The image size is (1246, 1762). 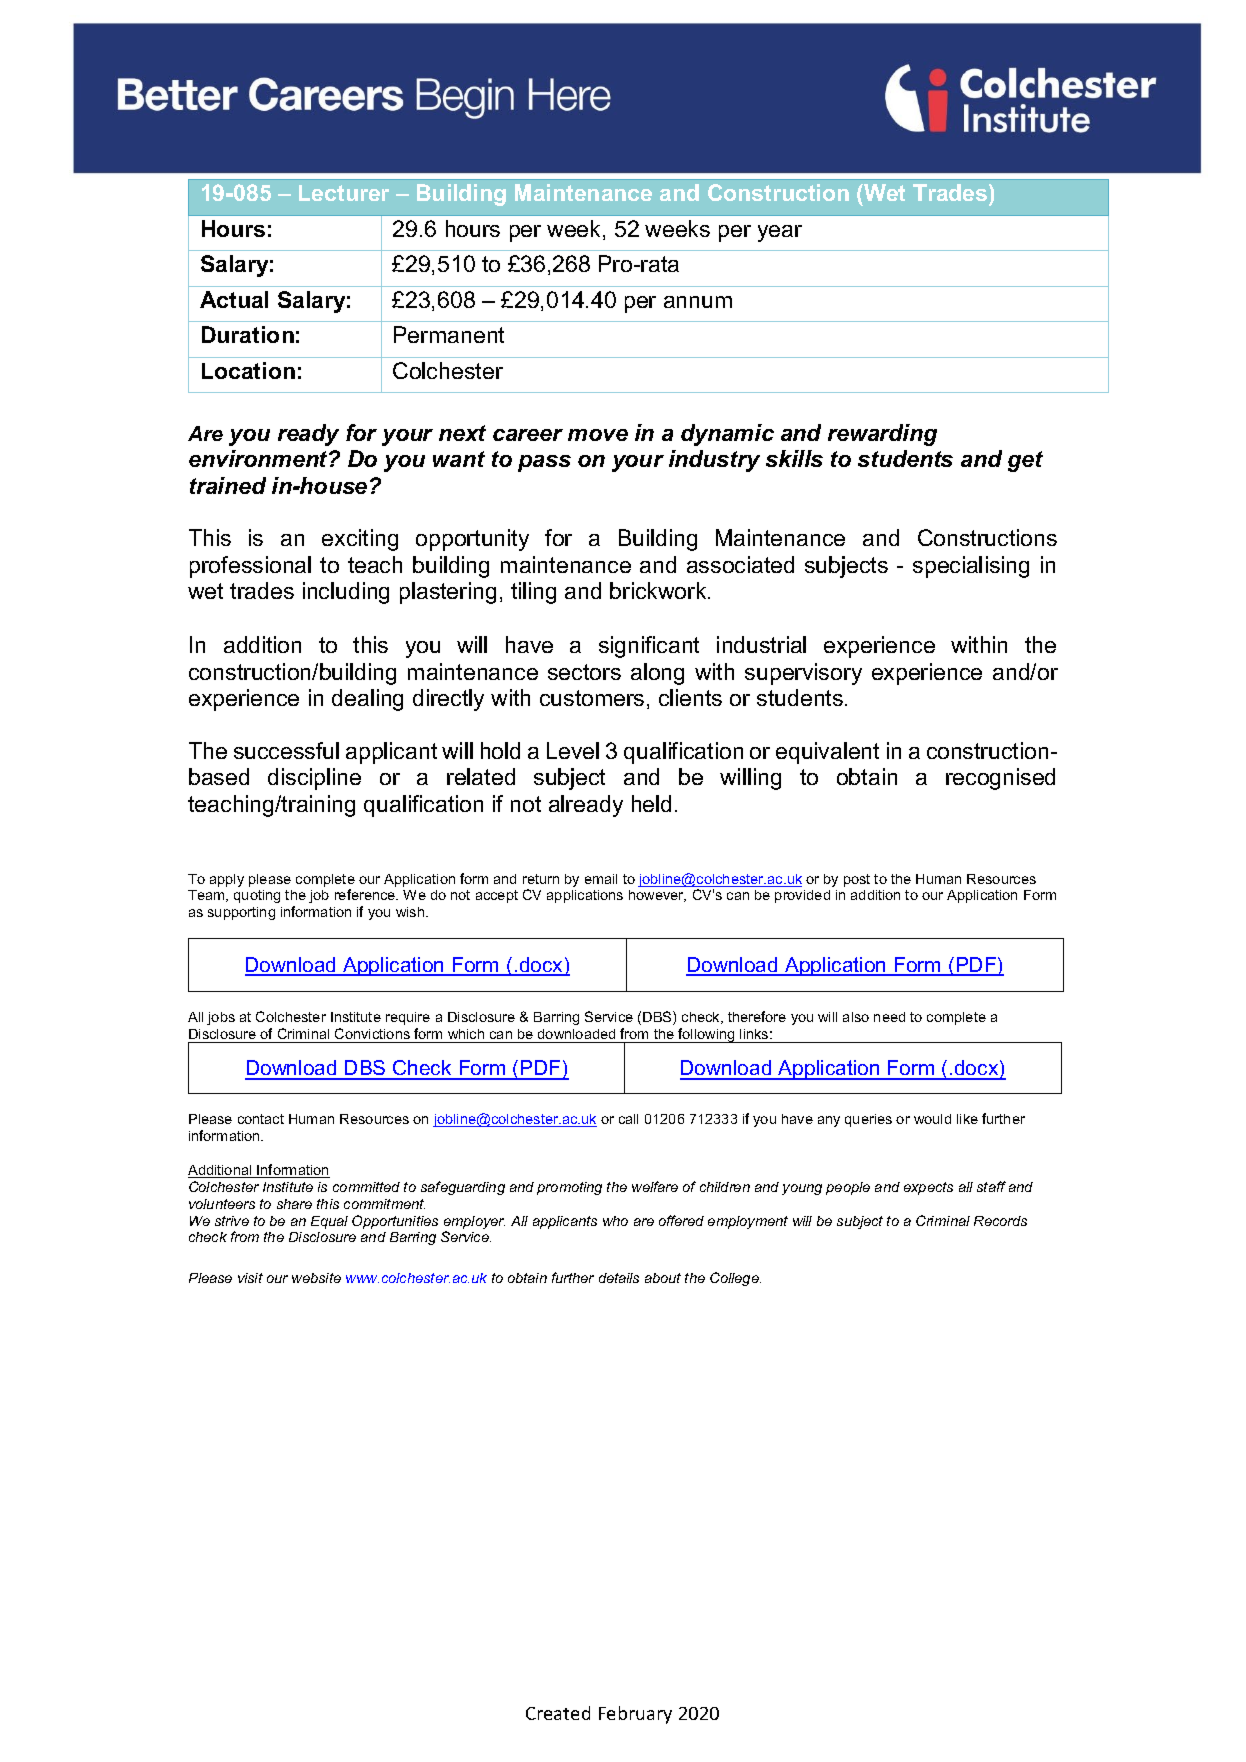 What do you see at coordinates (558, 1713) in the screenshot?
I see `Created` at bounding box center [558, 1713].
